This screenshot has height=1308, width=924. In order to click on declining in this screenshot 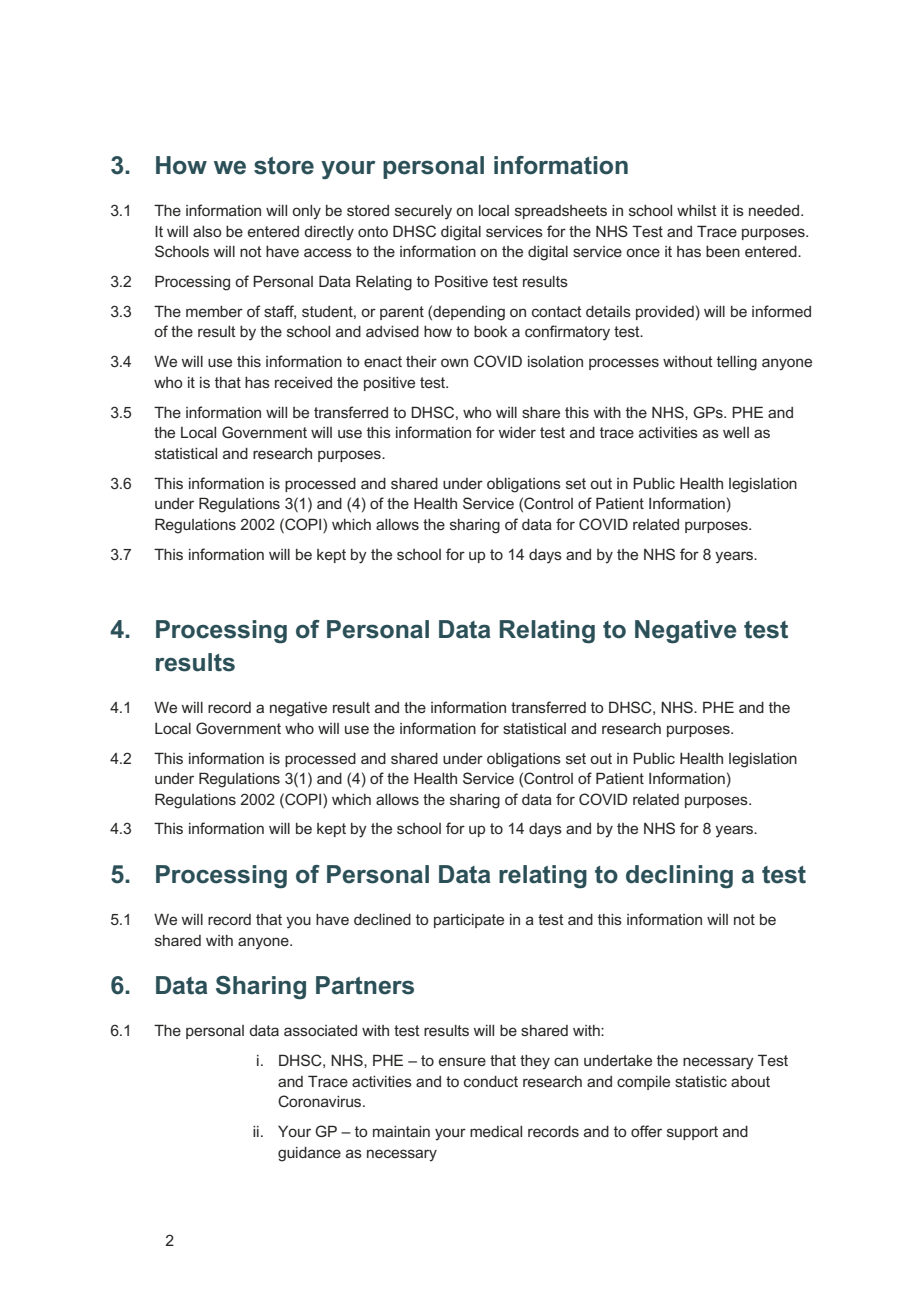, I will do `click(679, 877)`.
